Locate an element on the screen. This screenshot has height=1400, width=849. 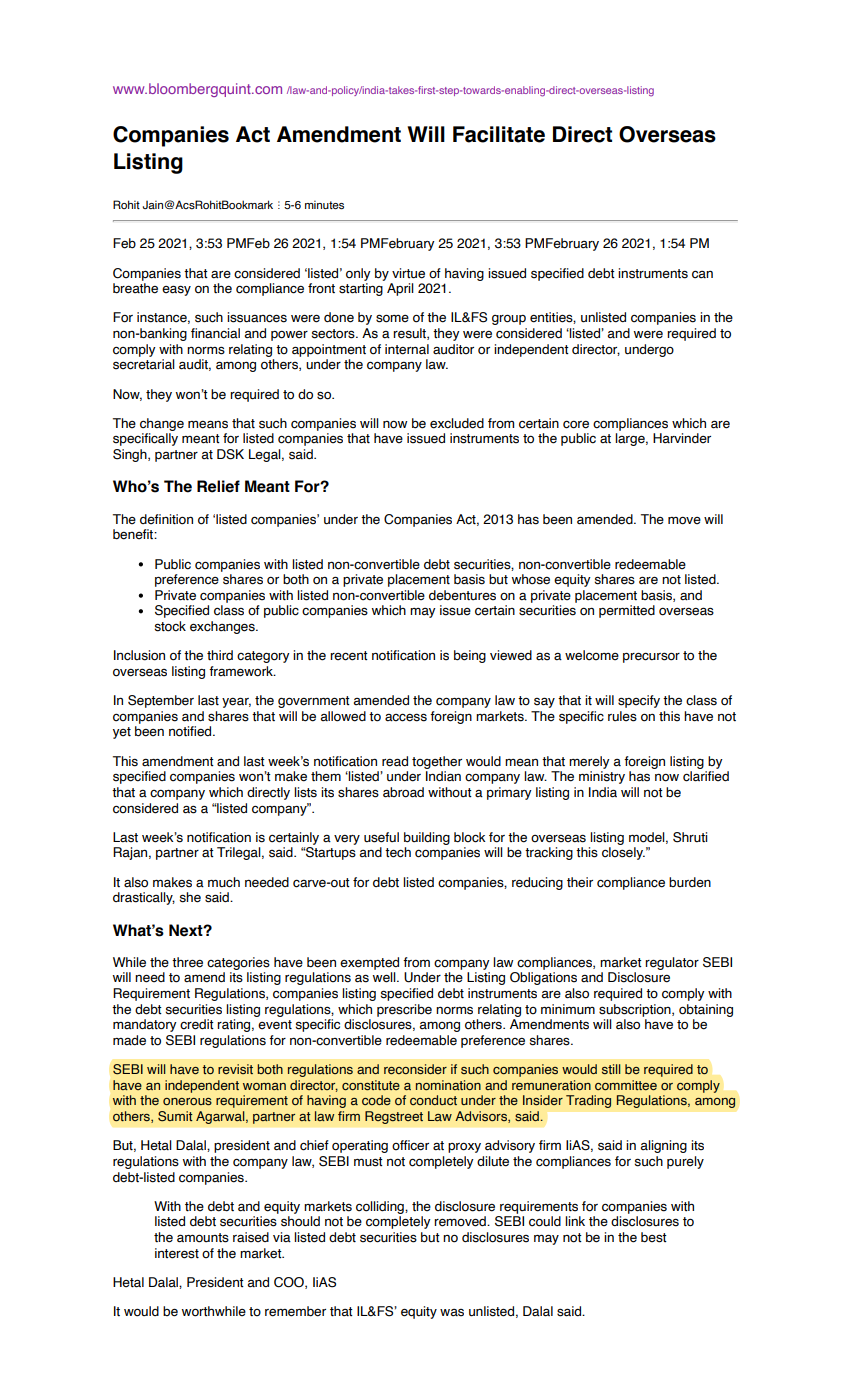
core is located at coordinates (576, 424).
